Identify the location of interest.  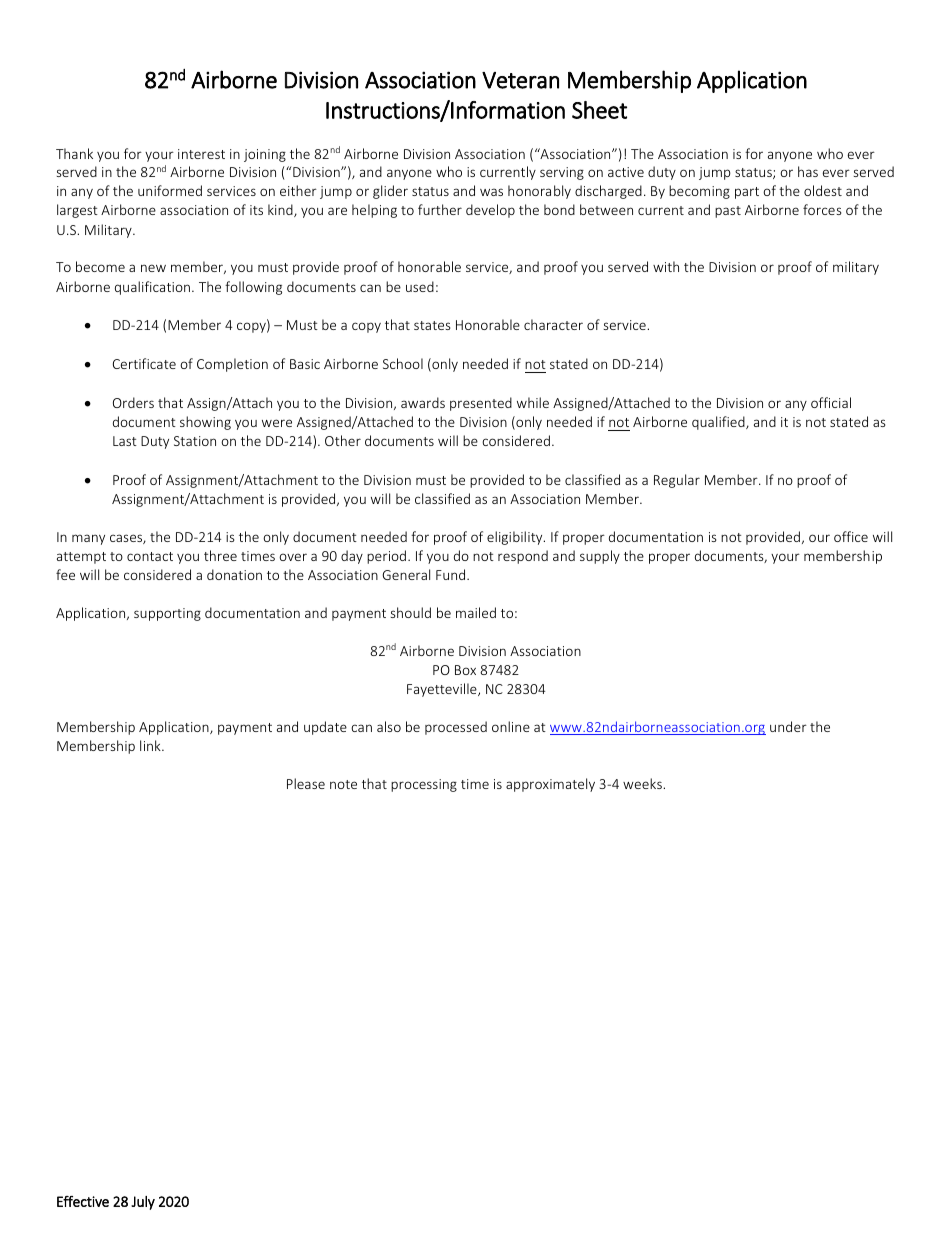
(201, 154).
